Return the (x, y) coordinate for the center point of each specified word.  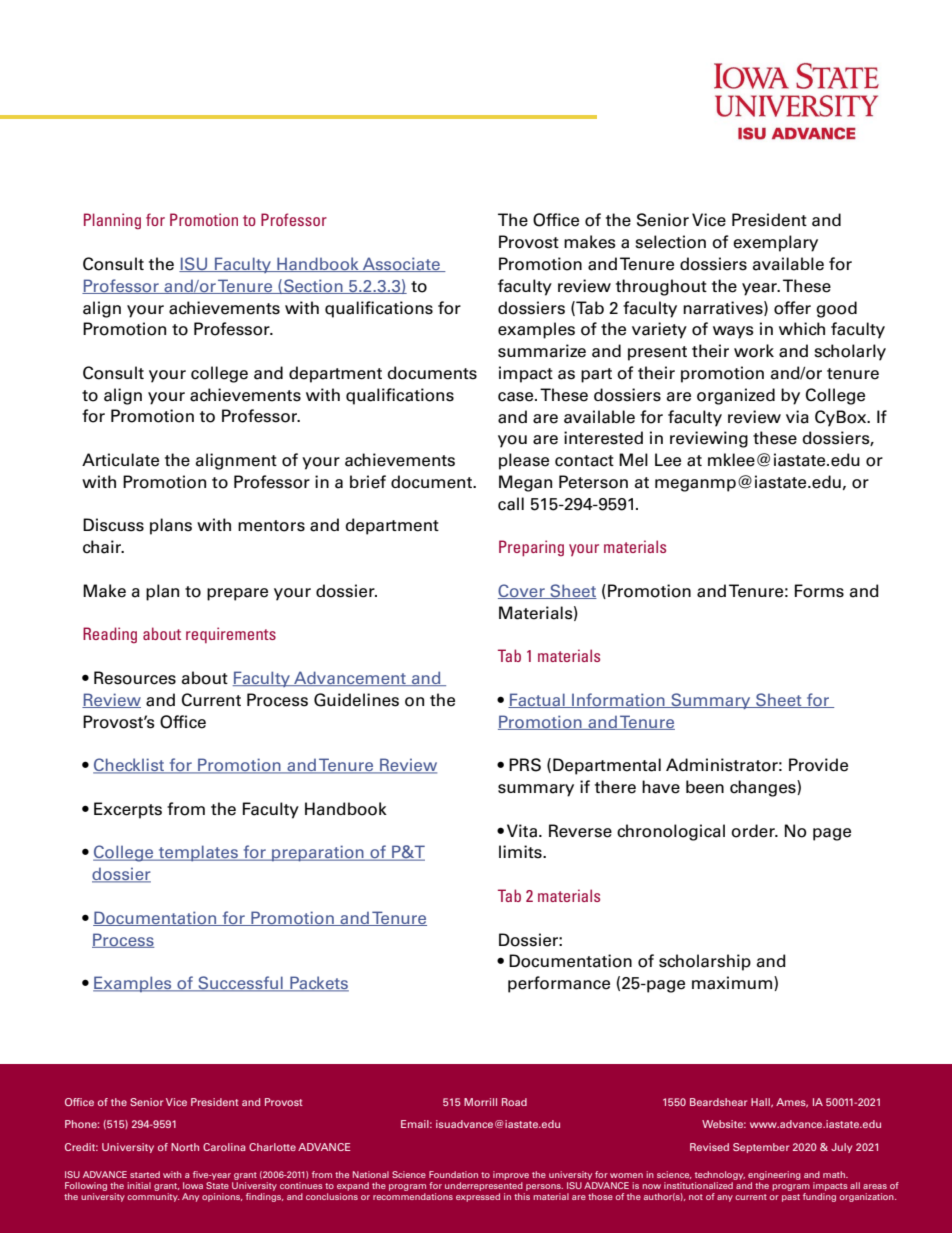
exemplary (775, 243)
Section (313, 286)
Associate (401, 264)
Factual (537, 700)
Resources (135, 678)
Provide (818, 765)
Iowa (193, 1185)
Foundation (453, 1174)
